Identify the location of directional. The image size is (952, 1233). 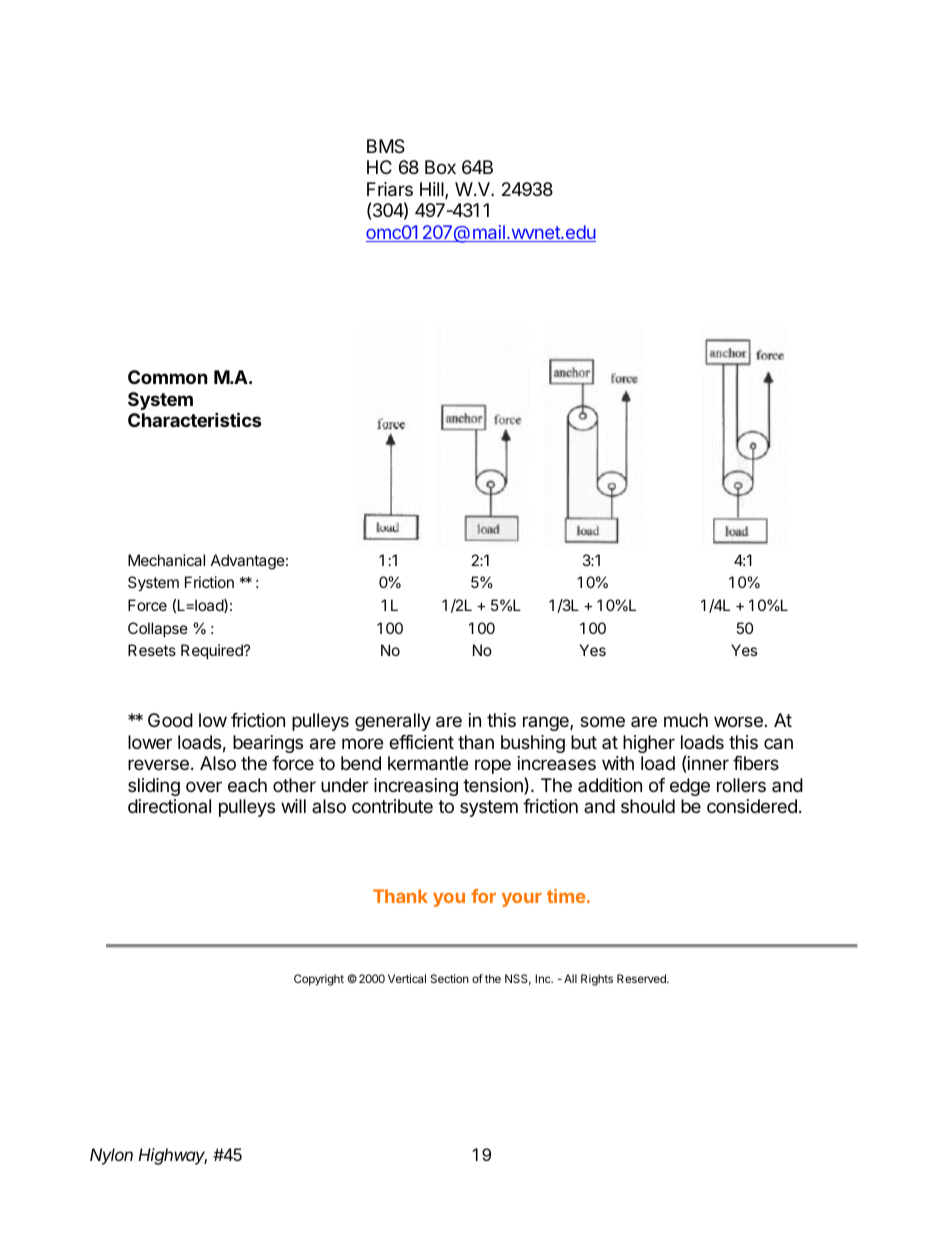
(169, 806).
